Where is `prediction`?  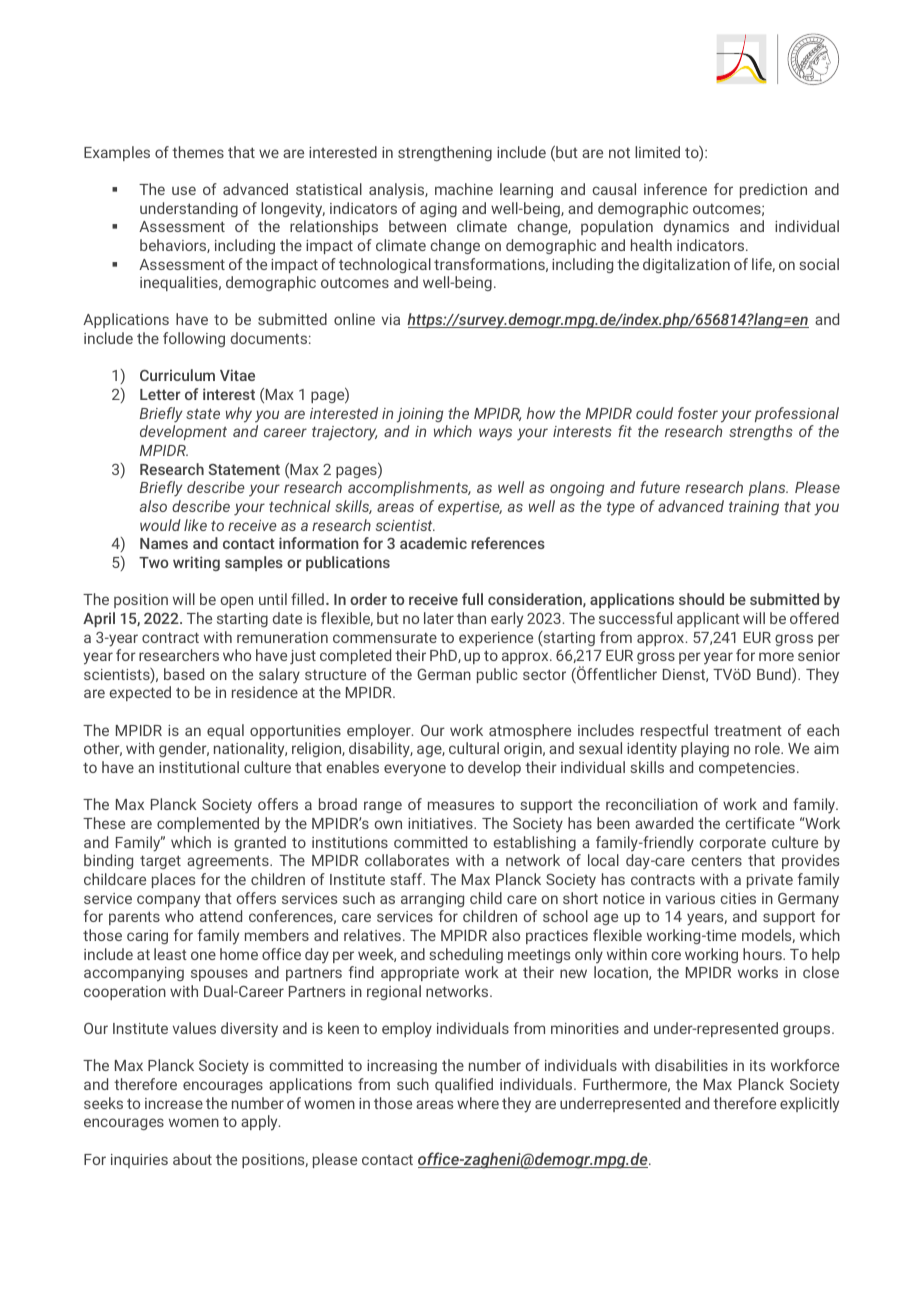
prediction is located at coordinates (773, 190).
